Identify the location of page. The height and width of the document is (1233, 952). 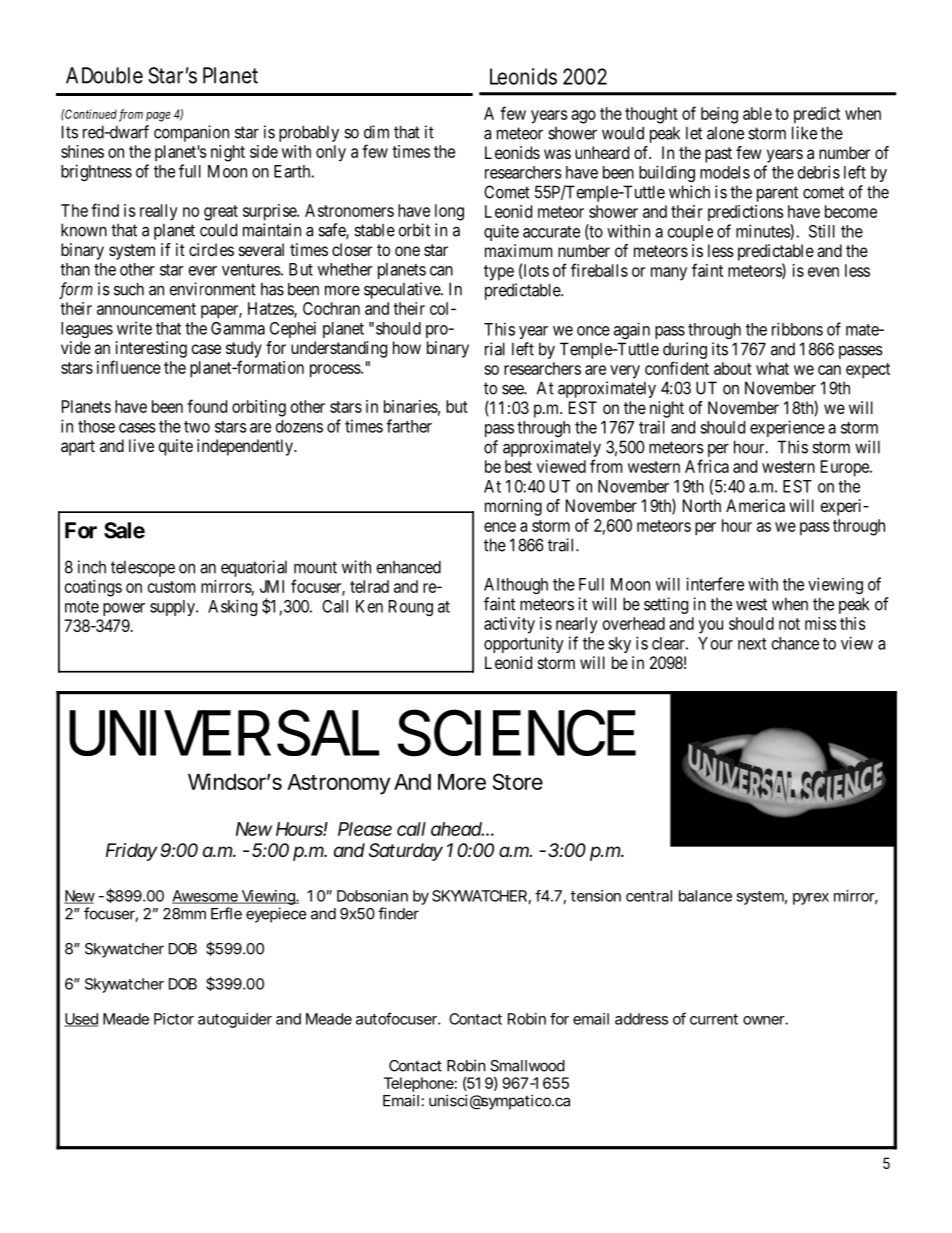
(158, 117).
